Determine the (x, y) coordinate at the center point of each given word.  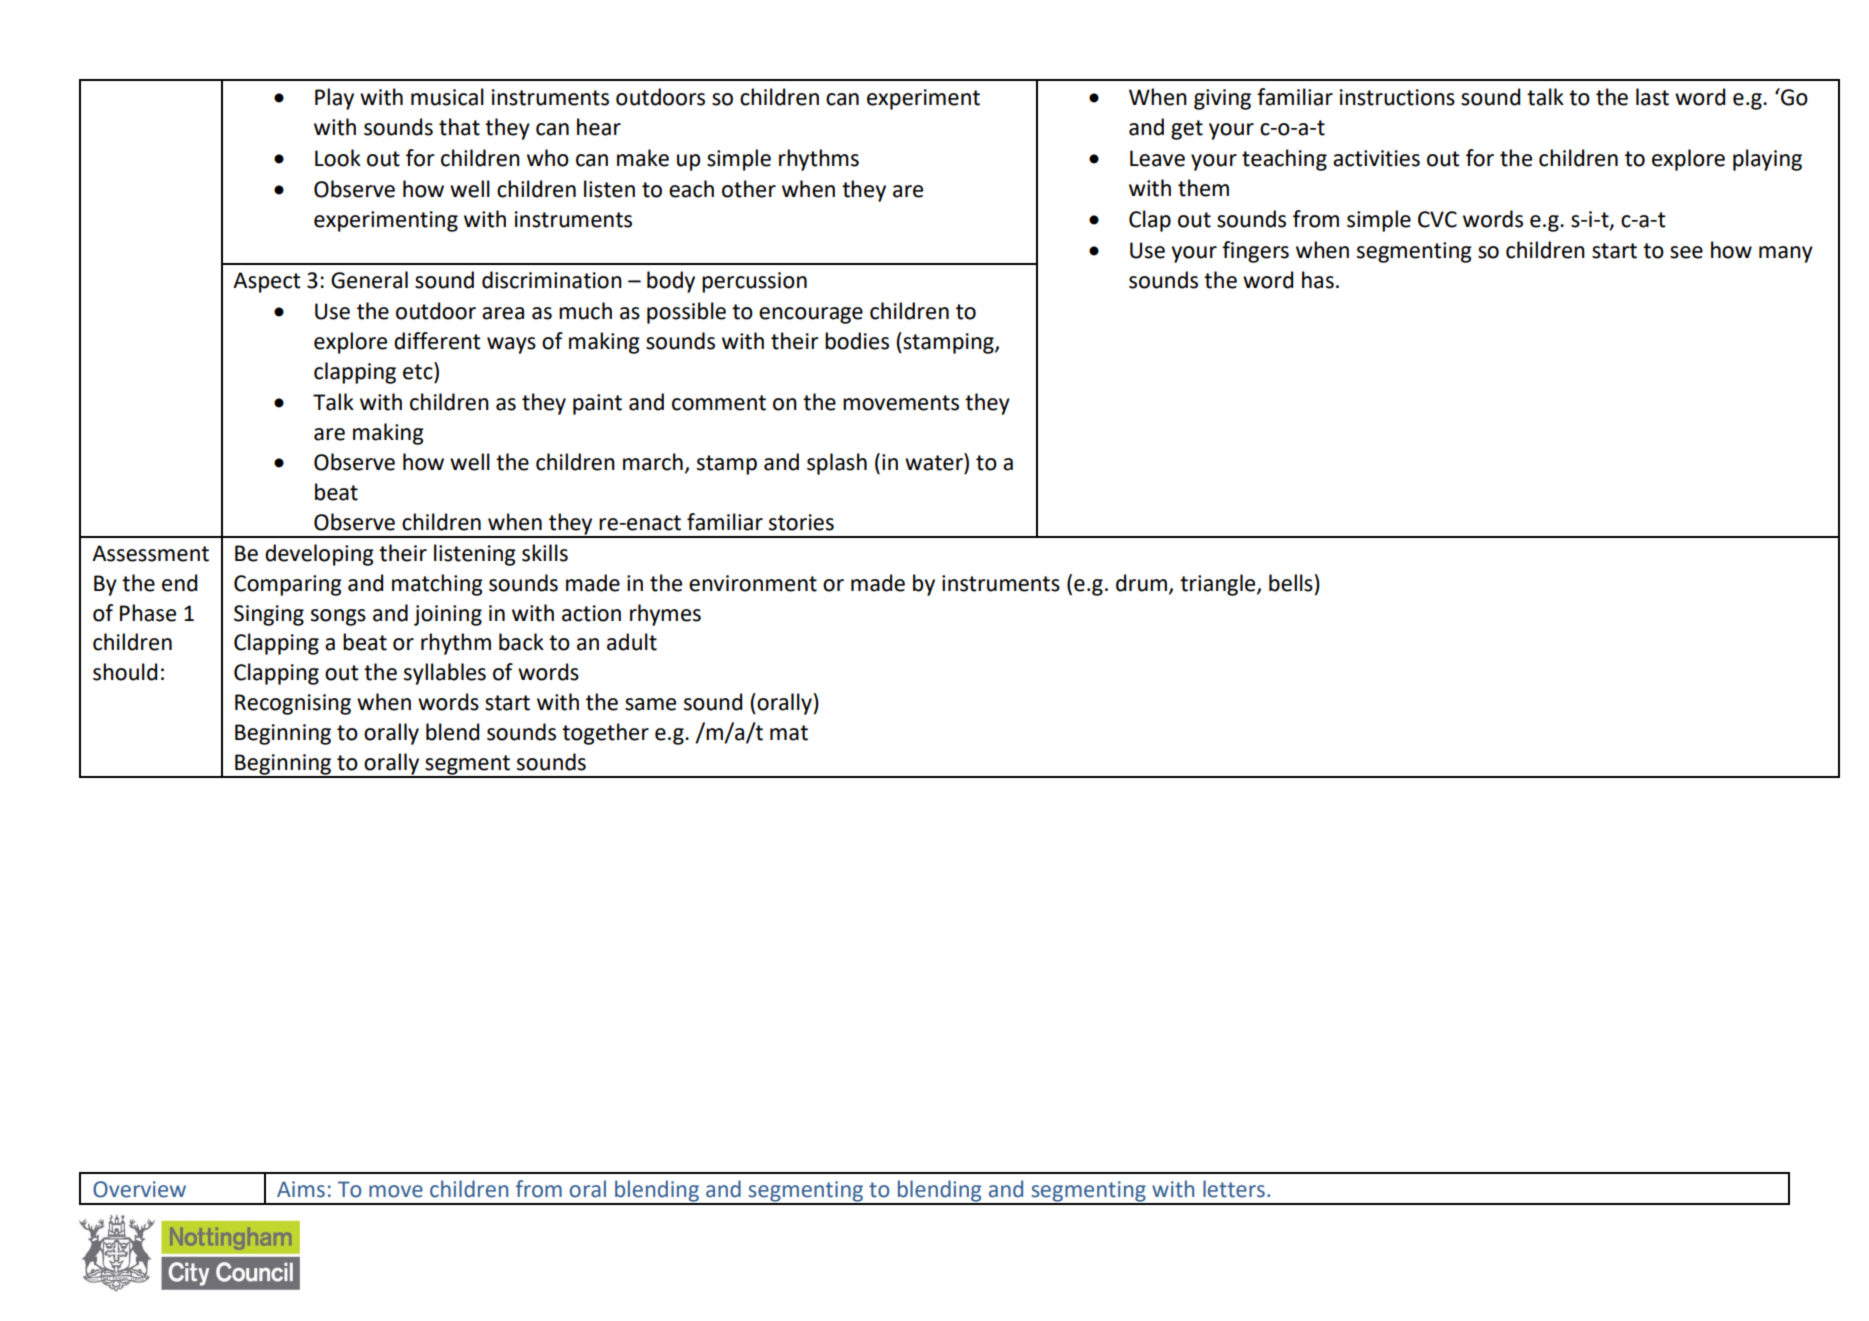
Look (338, 158)
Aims (301, 1189)
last (1652, 97)
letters (1234, 1189)
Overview (139, 1189)
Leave (1157, 158)
